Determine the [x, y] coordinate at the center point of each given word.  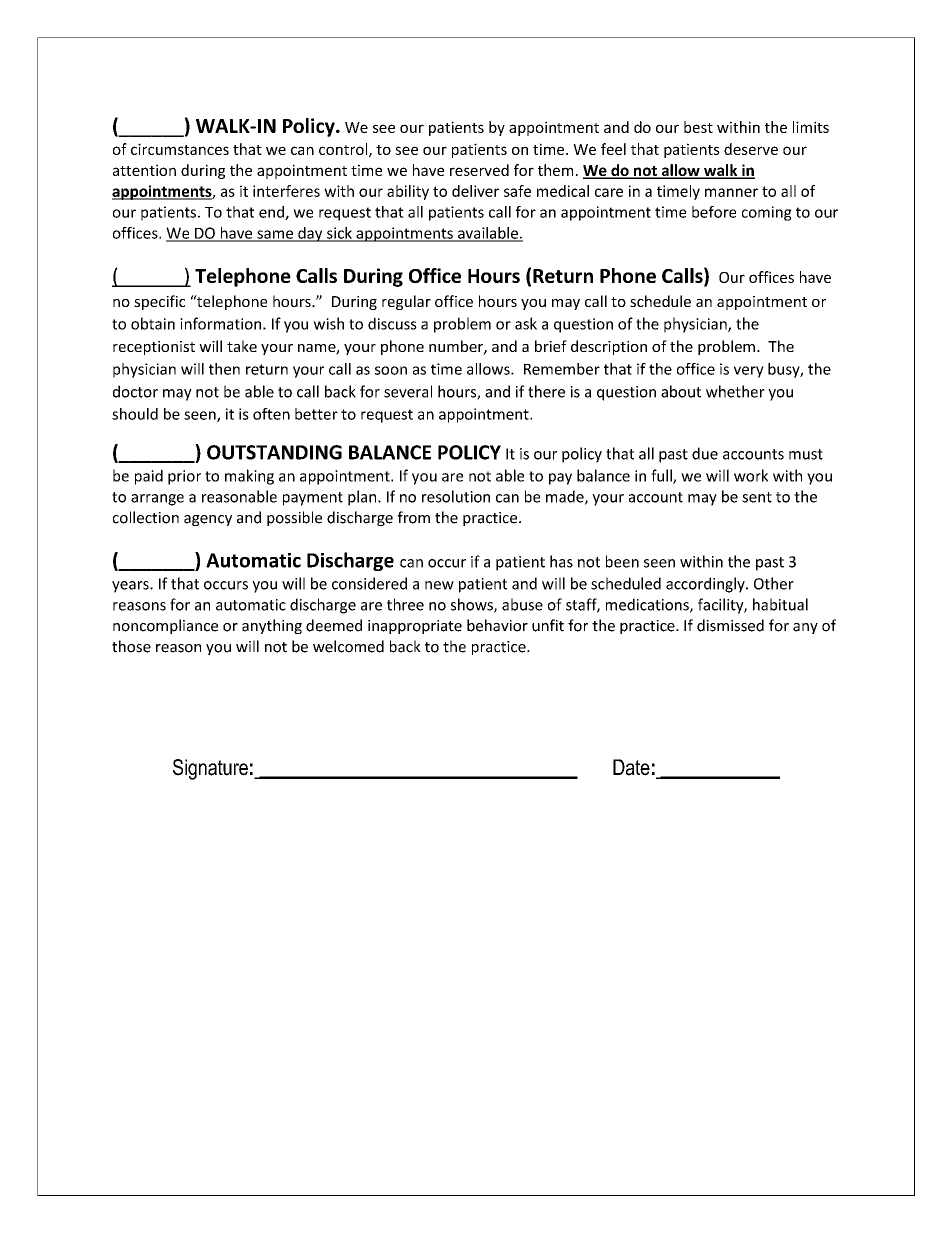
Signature [210, 769]
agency [208, 520]
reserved [479, 170]
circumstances [180, 149]
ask [526, 323]
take [242, 346]
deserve [751, 149]
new [439, 585]
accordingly [706, 585]
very [749, 372]
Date [631, 767]
